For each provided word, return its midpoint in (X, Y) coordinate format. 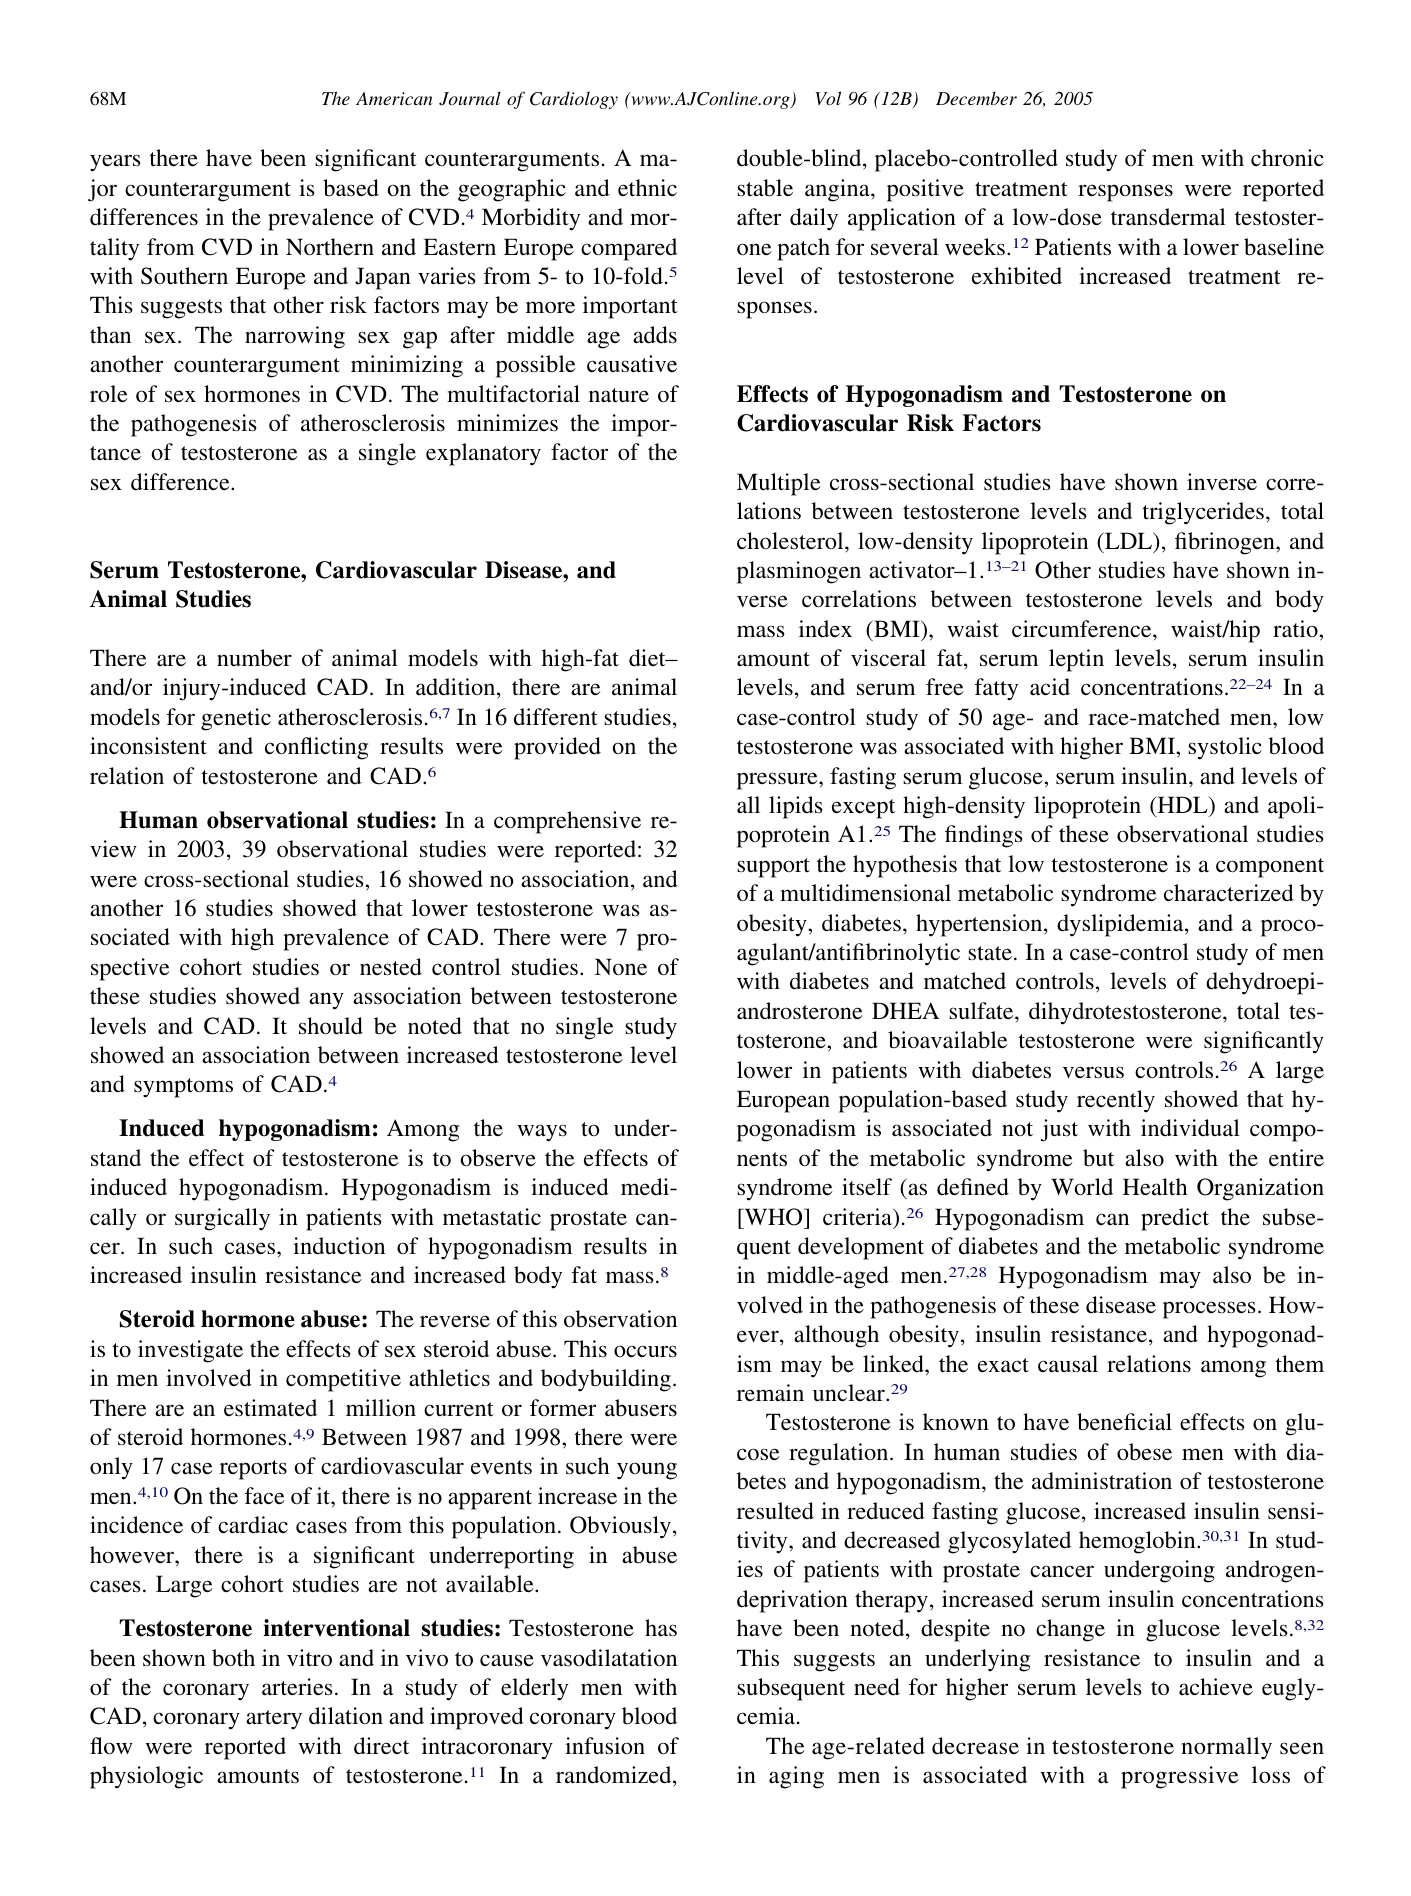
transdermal (1168, 217)
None (621, 967)
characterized (1229, 893)
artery (274, 1720)
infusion (605, 1746)
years (115, 163)
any (326, 1001)
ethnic (647, 188)
